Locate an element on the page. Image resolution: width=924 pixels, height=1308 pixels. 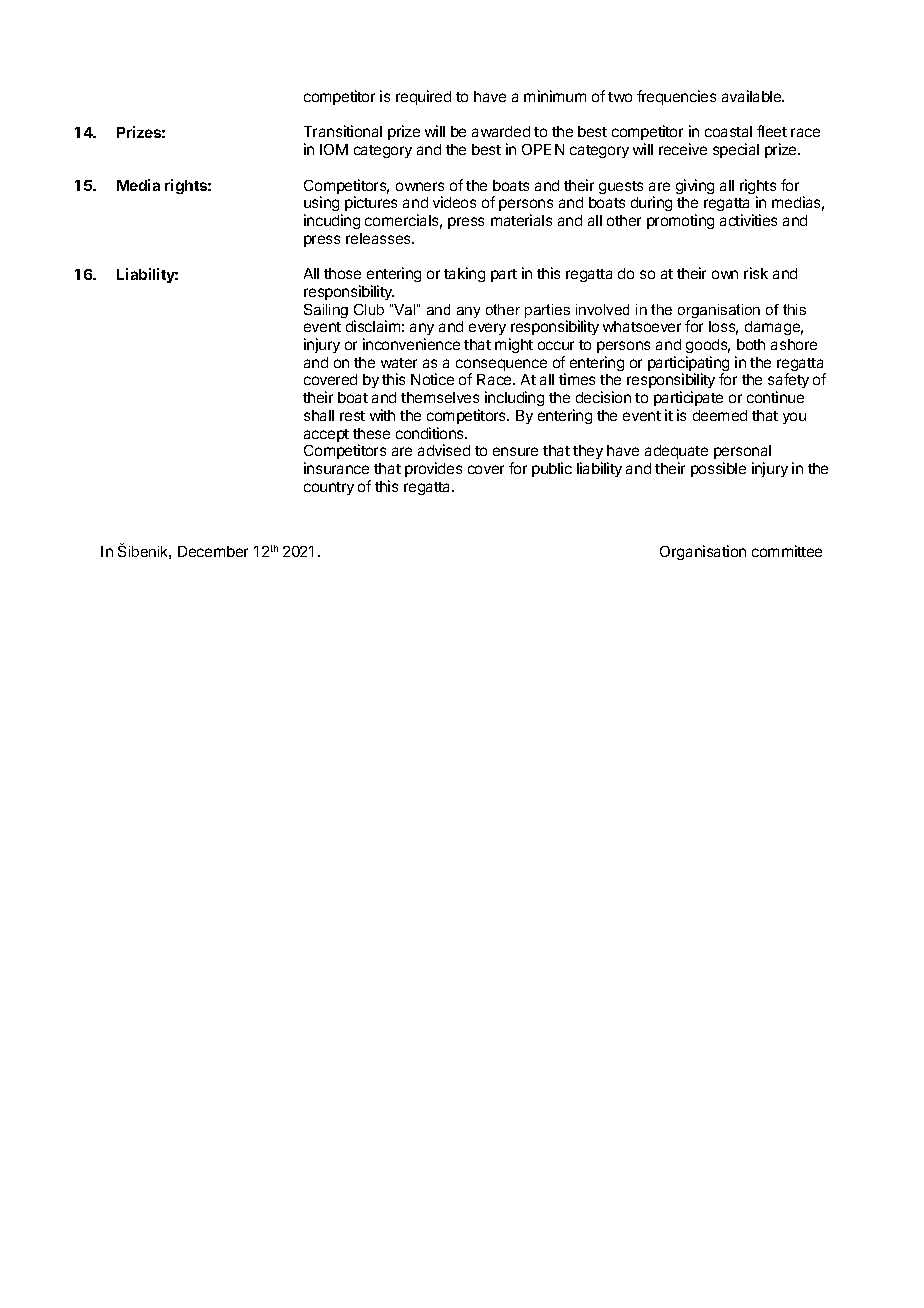
awarded is located at coordinates (501, 131).
